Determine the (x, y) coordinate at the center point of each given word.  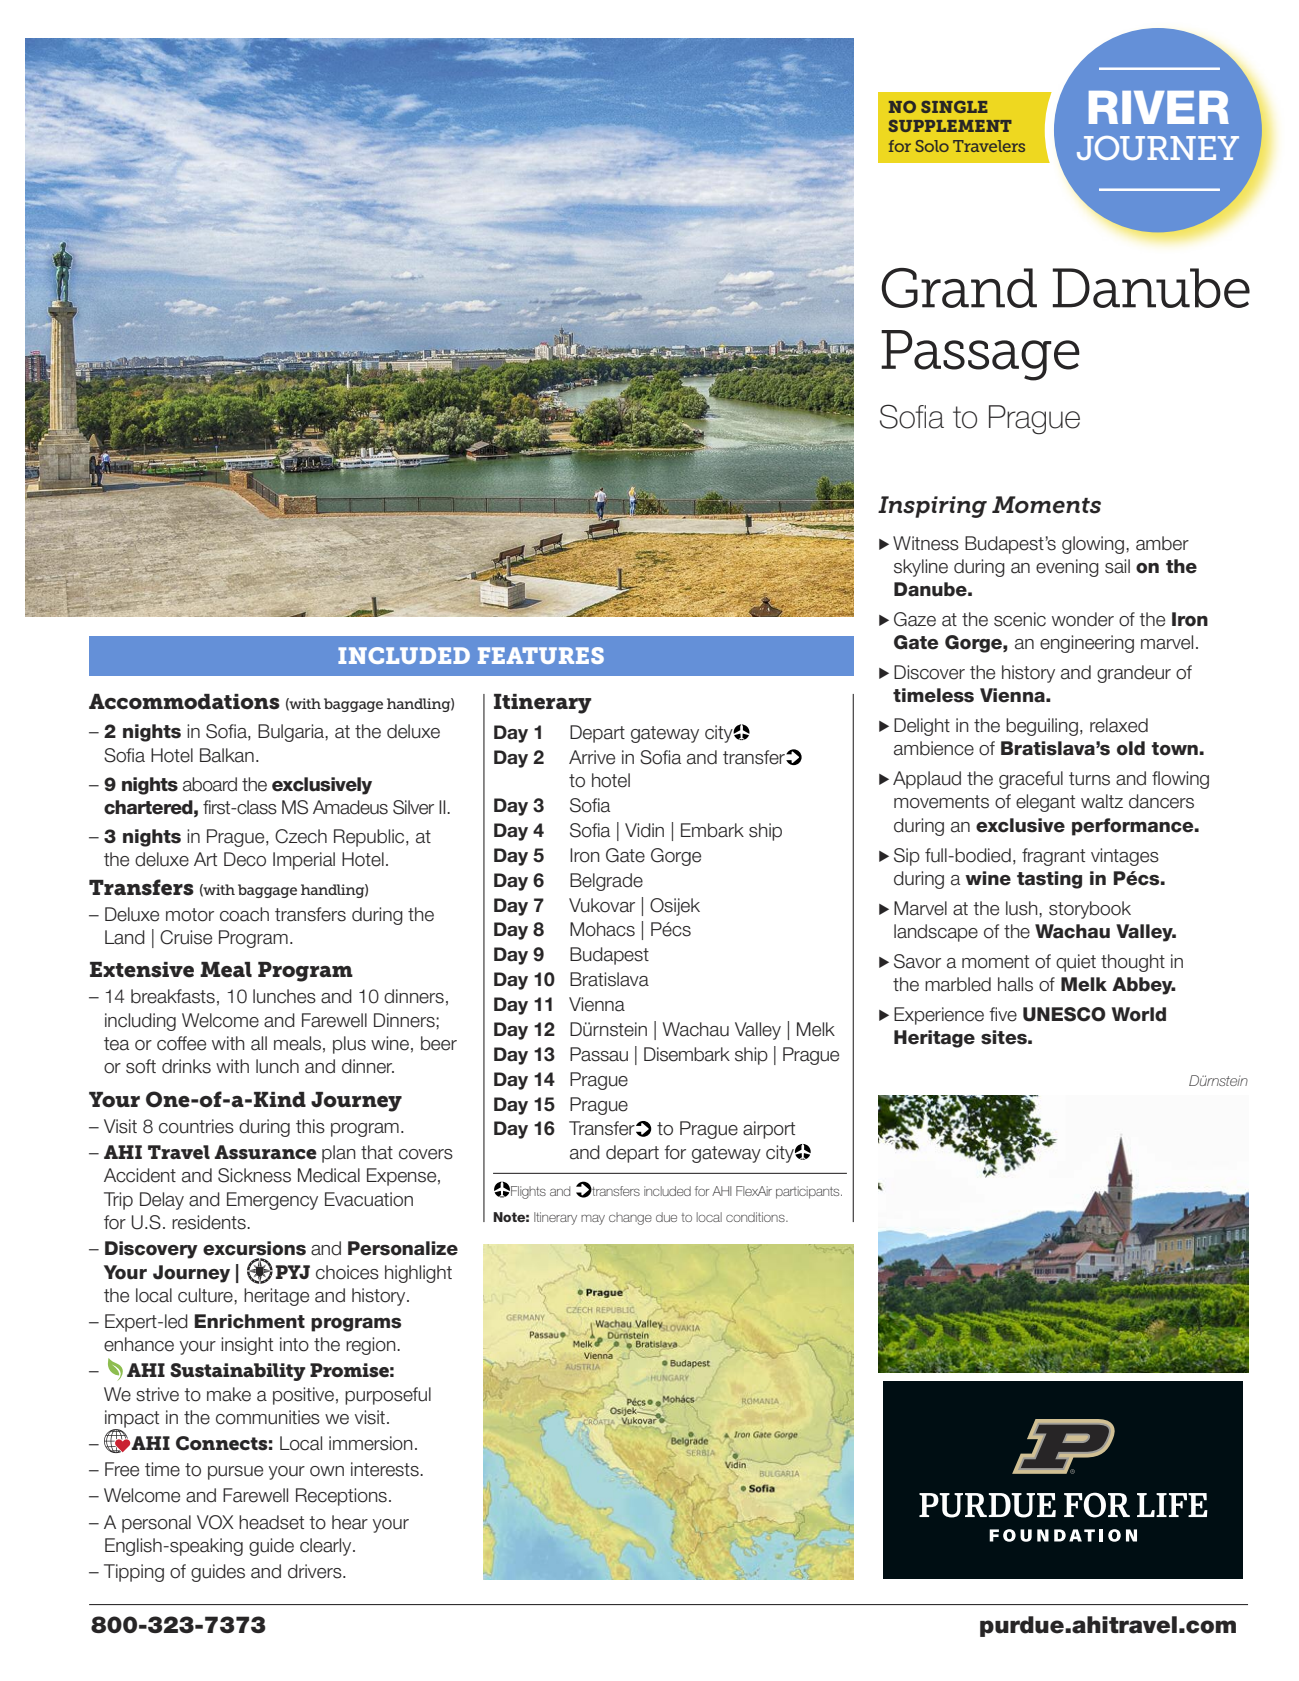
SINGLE (954, 107)
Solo (932, 146)
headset (271, 1522)
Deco (245, 859)
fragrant (1053, 857)
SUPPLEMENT (950, 126)
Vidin (644, 830)
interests (386, 1469)
